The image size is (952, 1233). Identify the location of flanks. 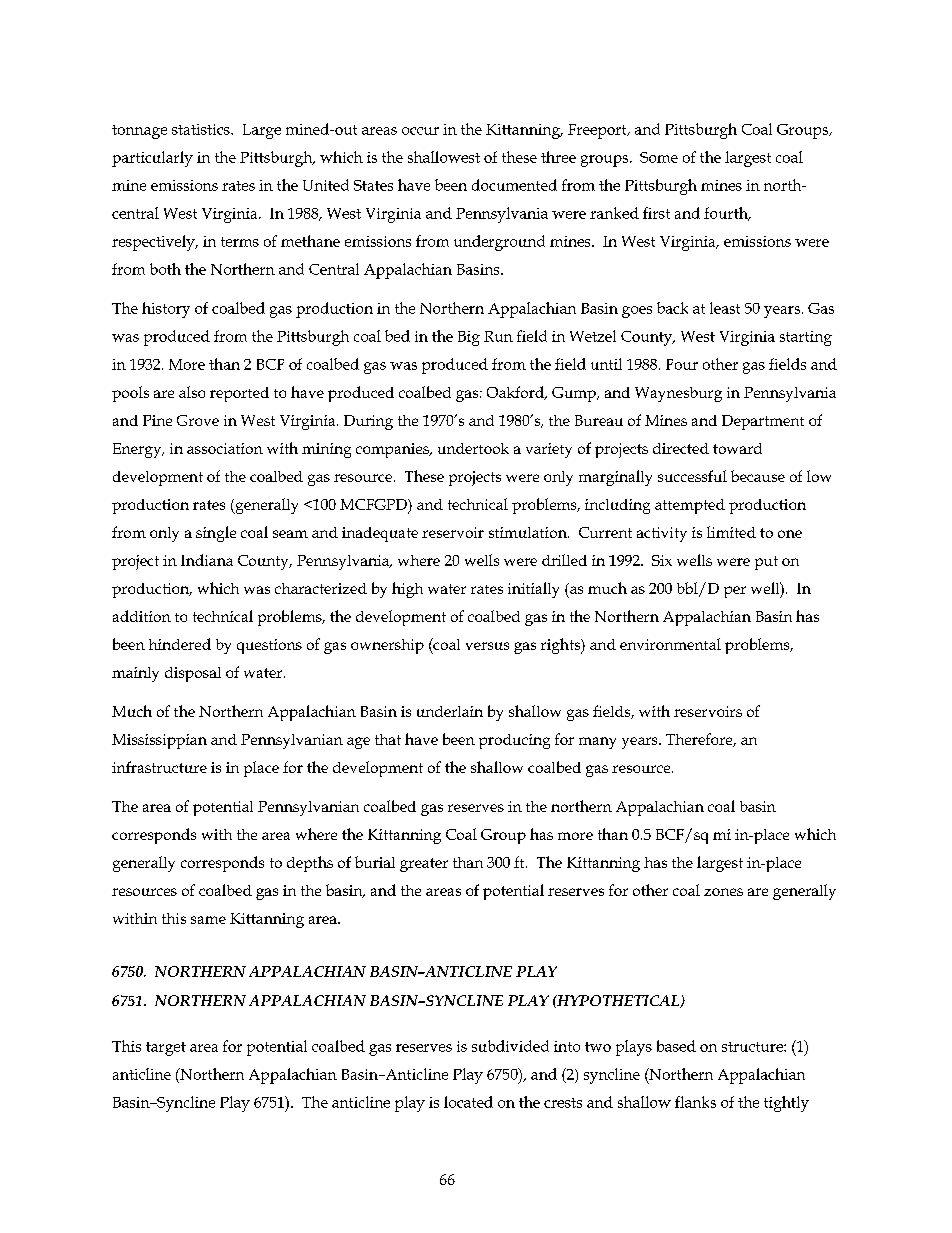
(695, 1102).
